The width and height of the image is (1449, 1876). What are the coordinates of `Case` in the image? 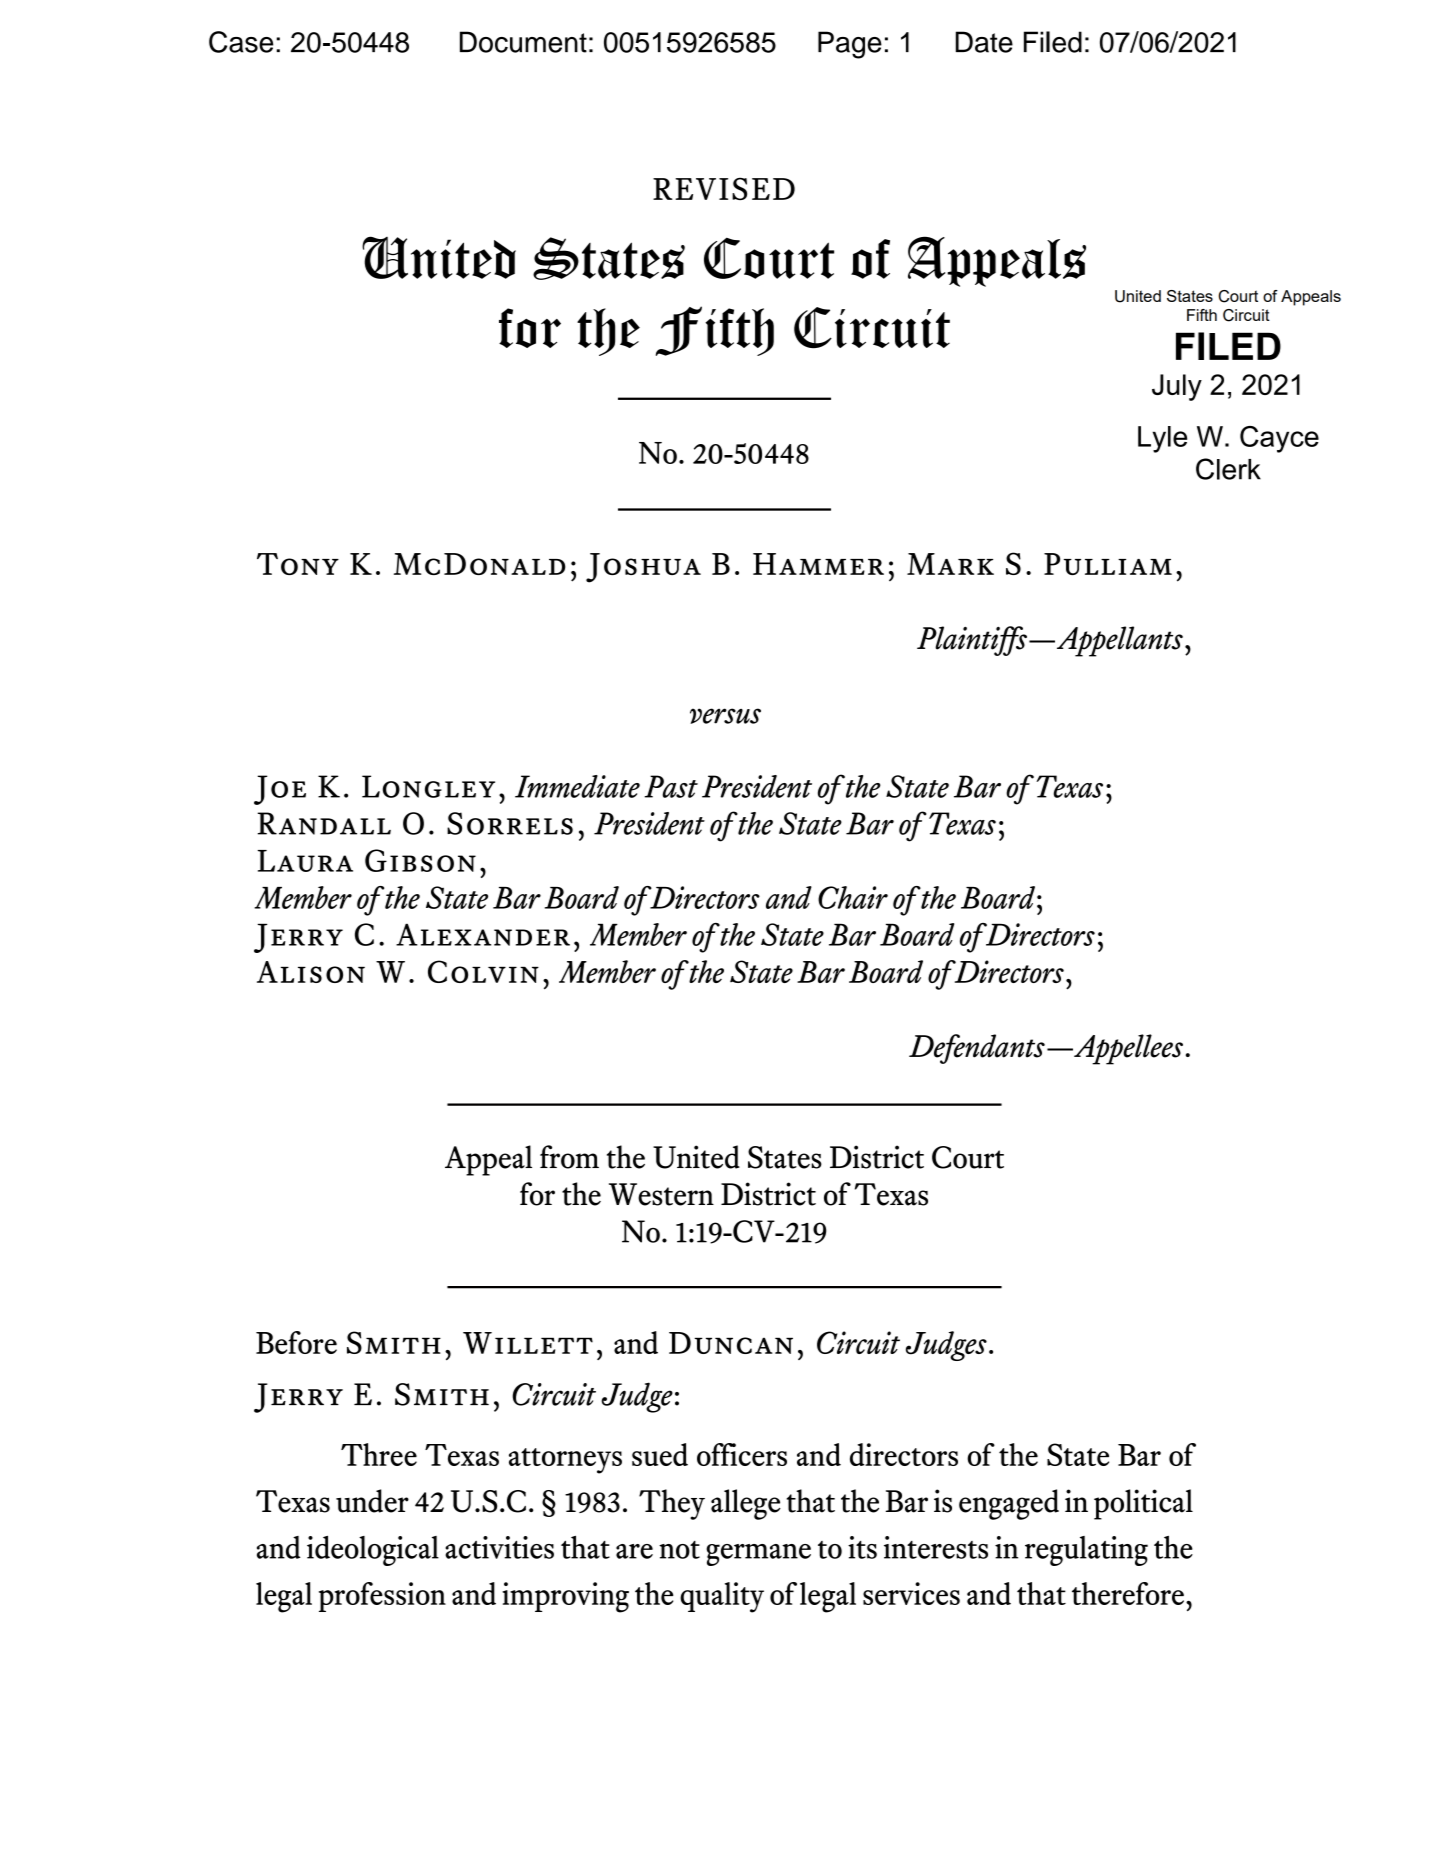 It's located at (241, 42).
